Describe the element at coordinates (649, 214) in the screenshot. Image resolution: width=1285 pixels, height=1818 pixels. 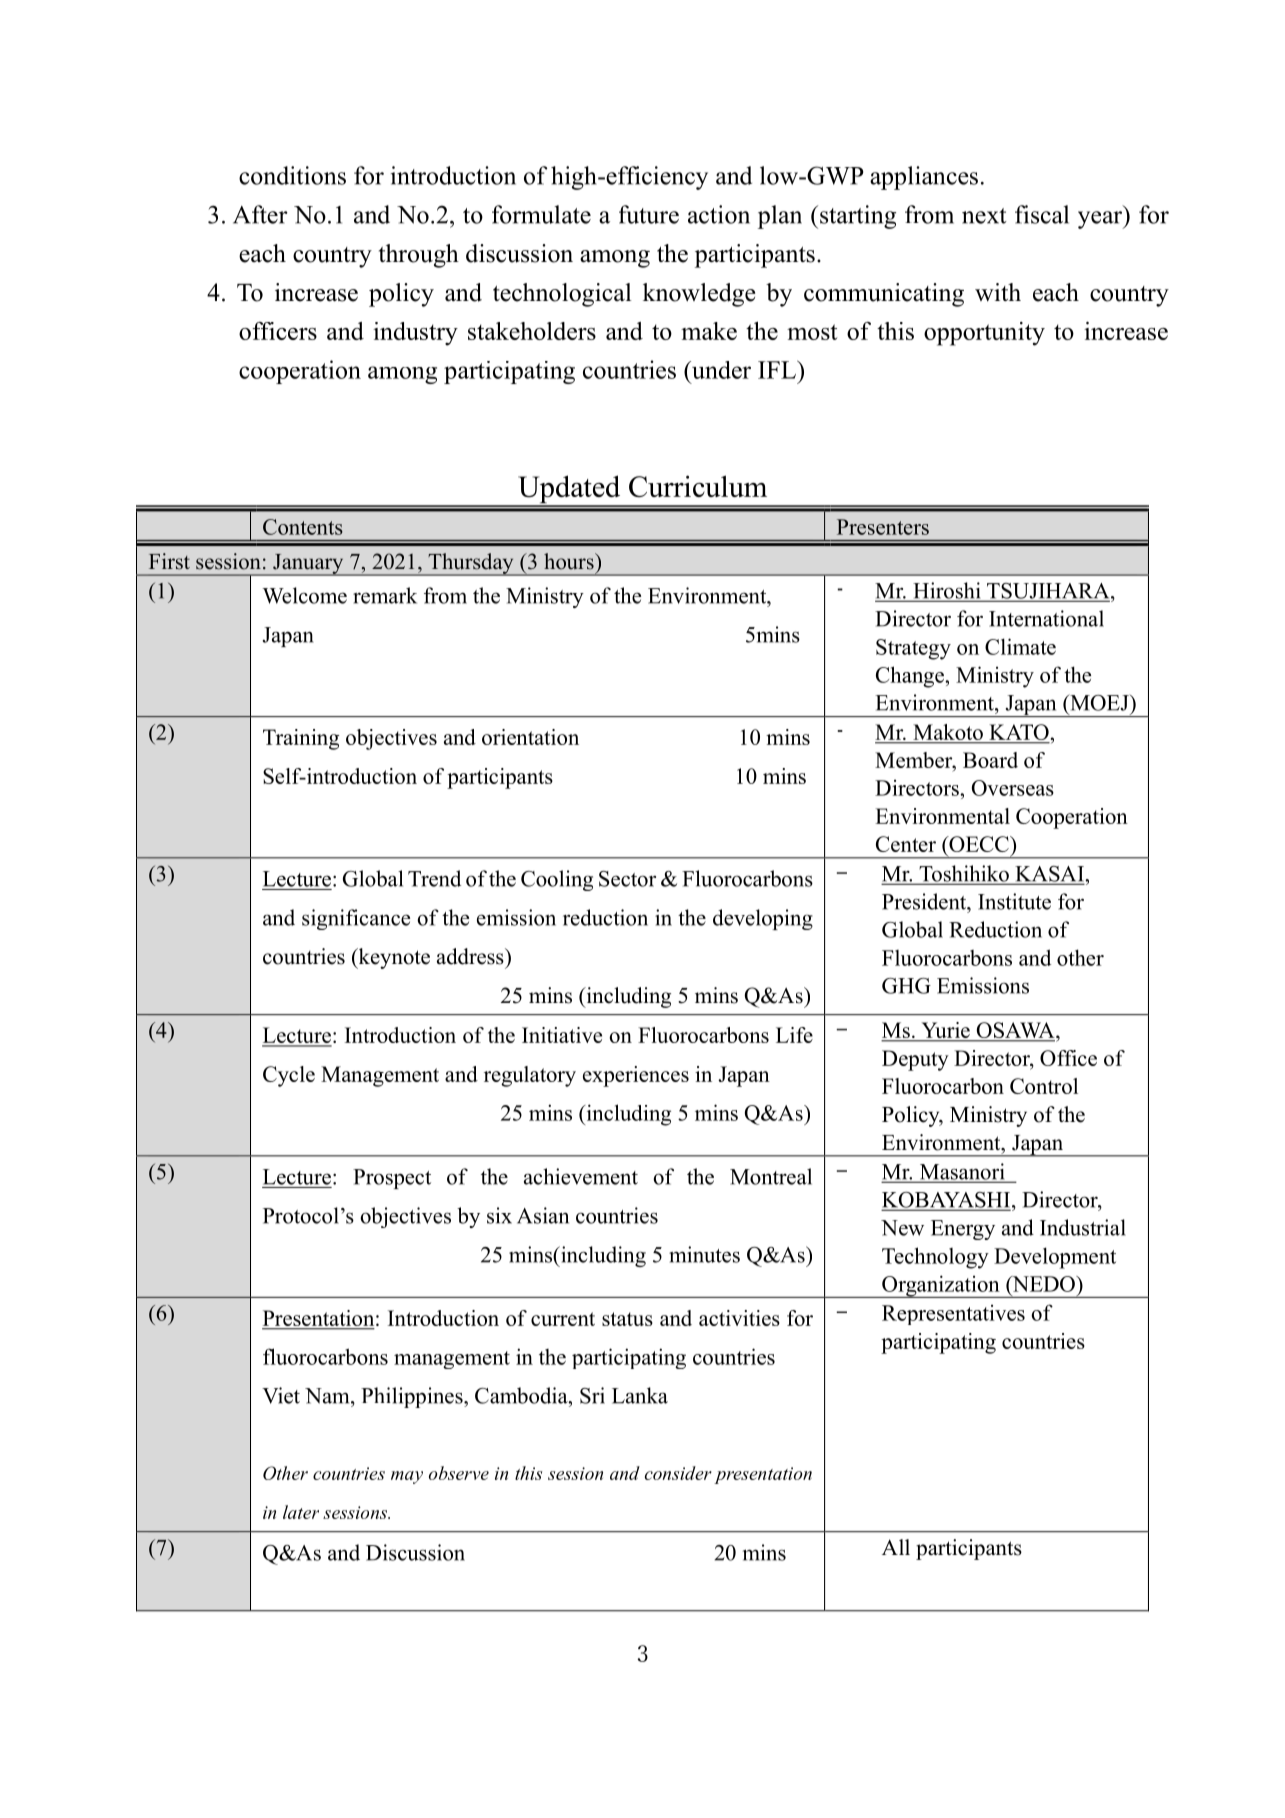
I see `future` at that location.
